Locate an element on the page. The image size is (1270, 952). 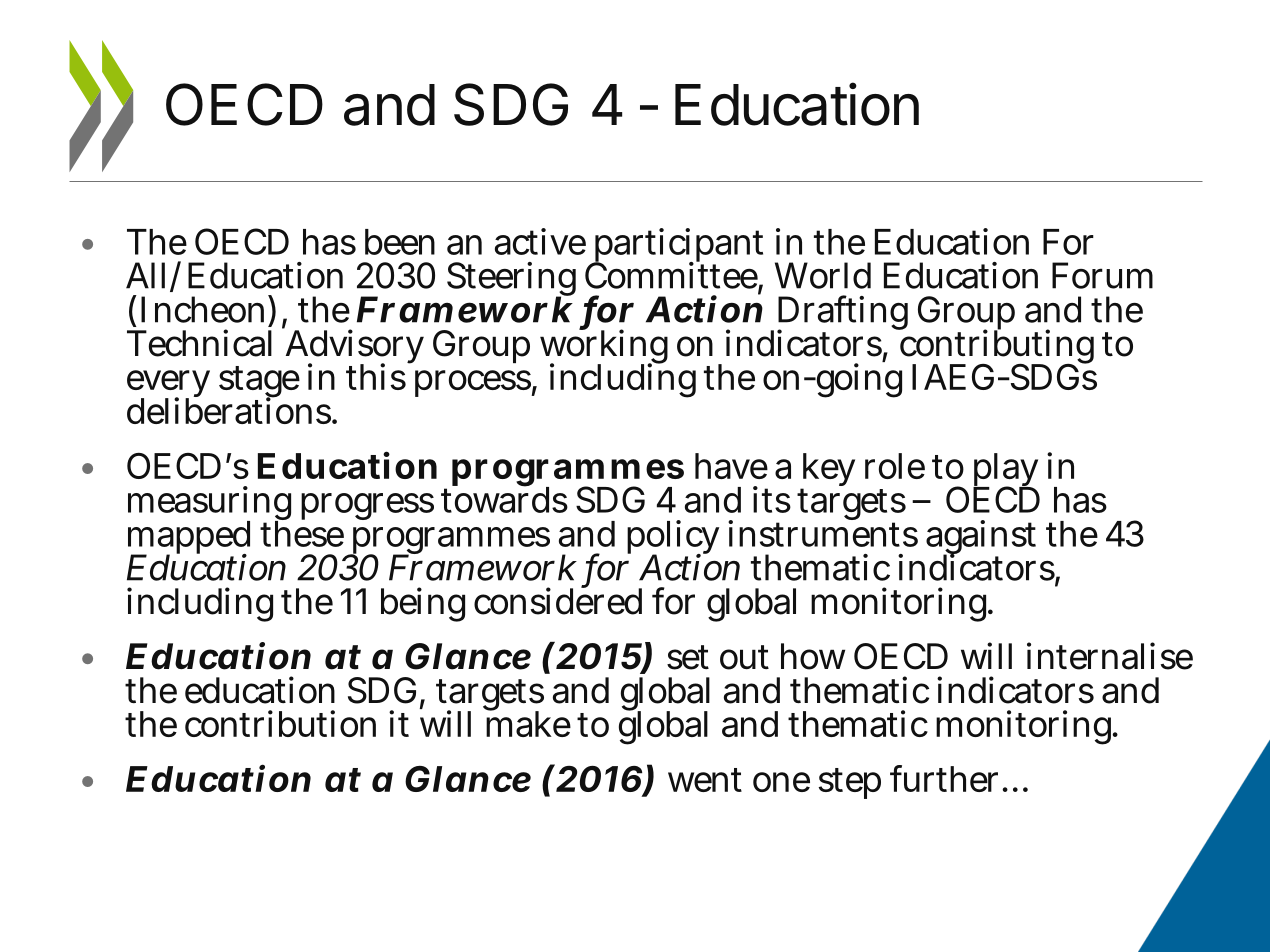
Forum is located at coordinates (1102, 275).
